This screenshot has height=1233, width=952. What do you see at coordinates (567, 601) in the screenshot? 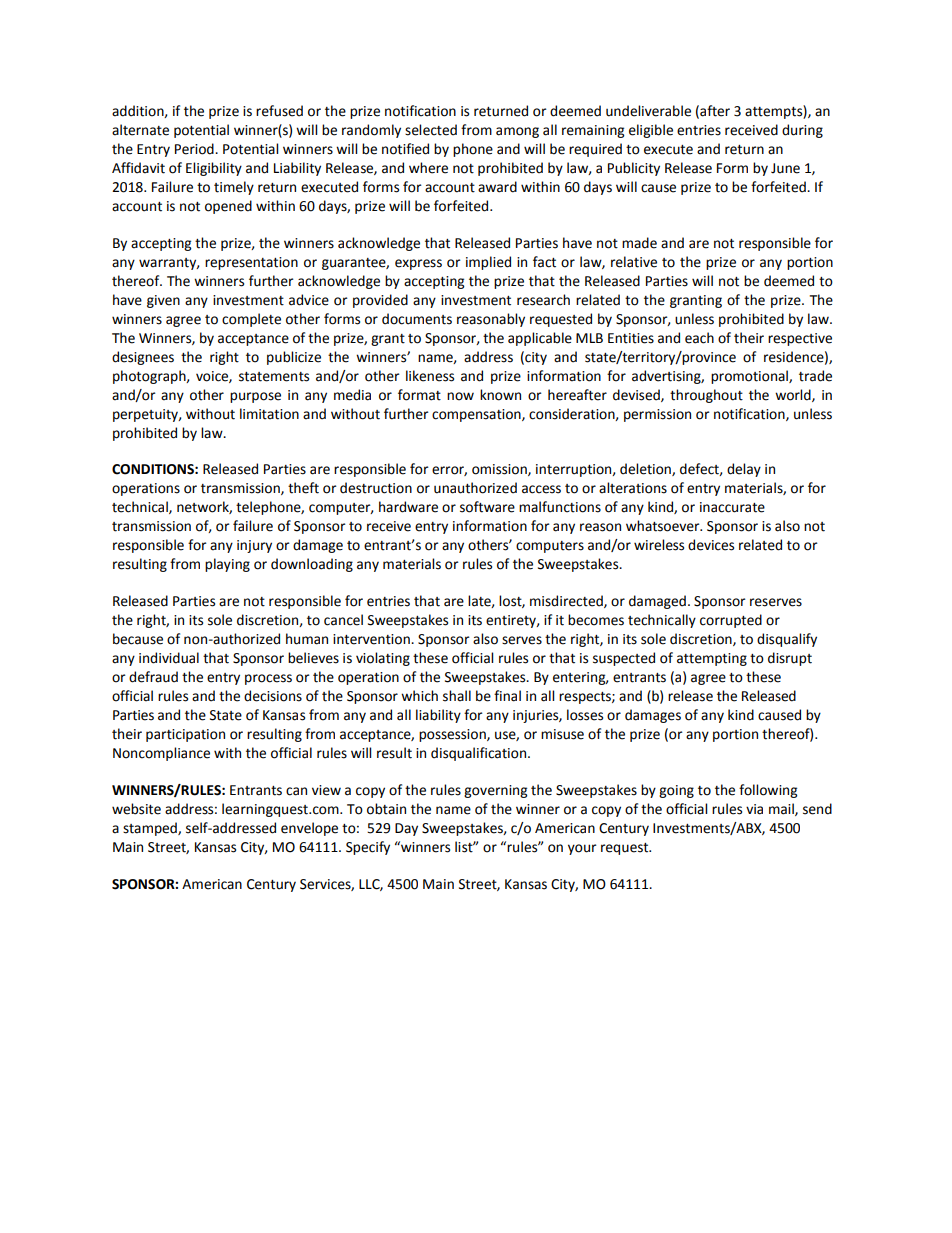
I see `misdirected` at bounding box center [567, 601].
